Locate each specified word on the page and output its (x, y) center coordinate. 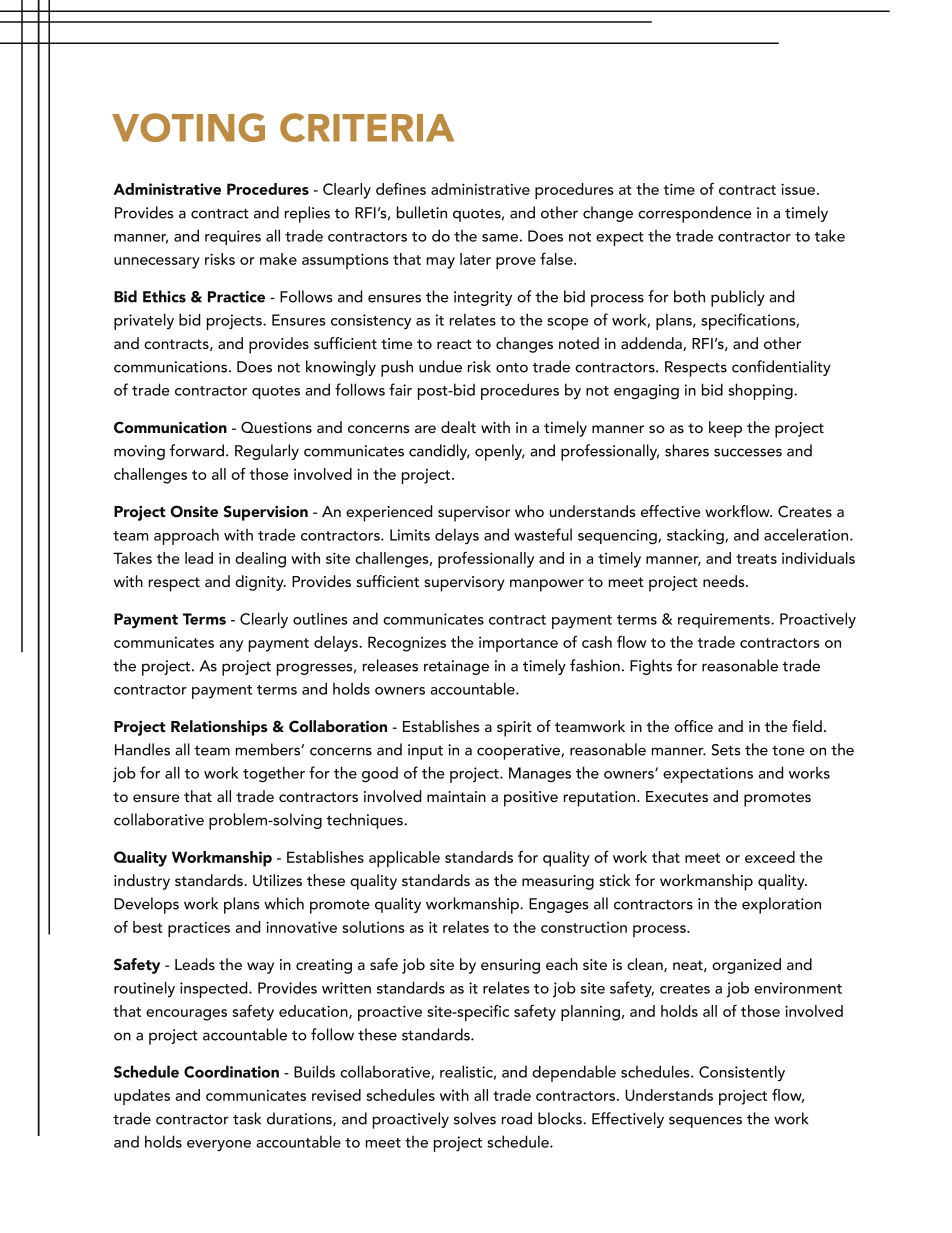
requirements (725, 620)
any (231, 646)
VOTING (188, 127)
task (247, 1118)
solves (475, 1118)
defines (401, 189)
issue (799, 189)
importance (518, 644)
